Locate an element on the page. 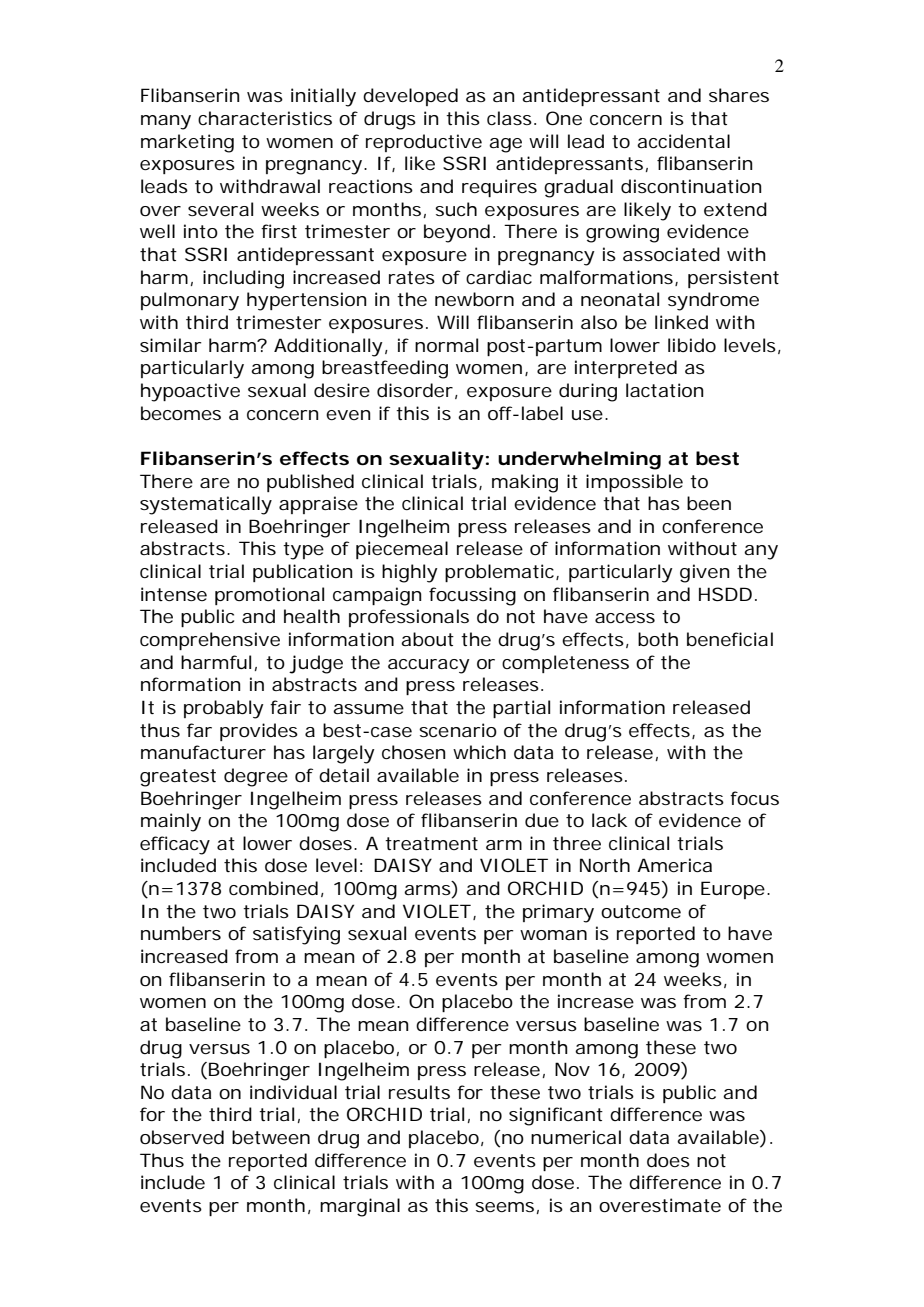  systematically is located at coordinates (206, 505).
